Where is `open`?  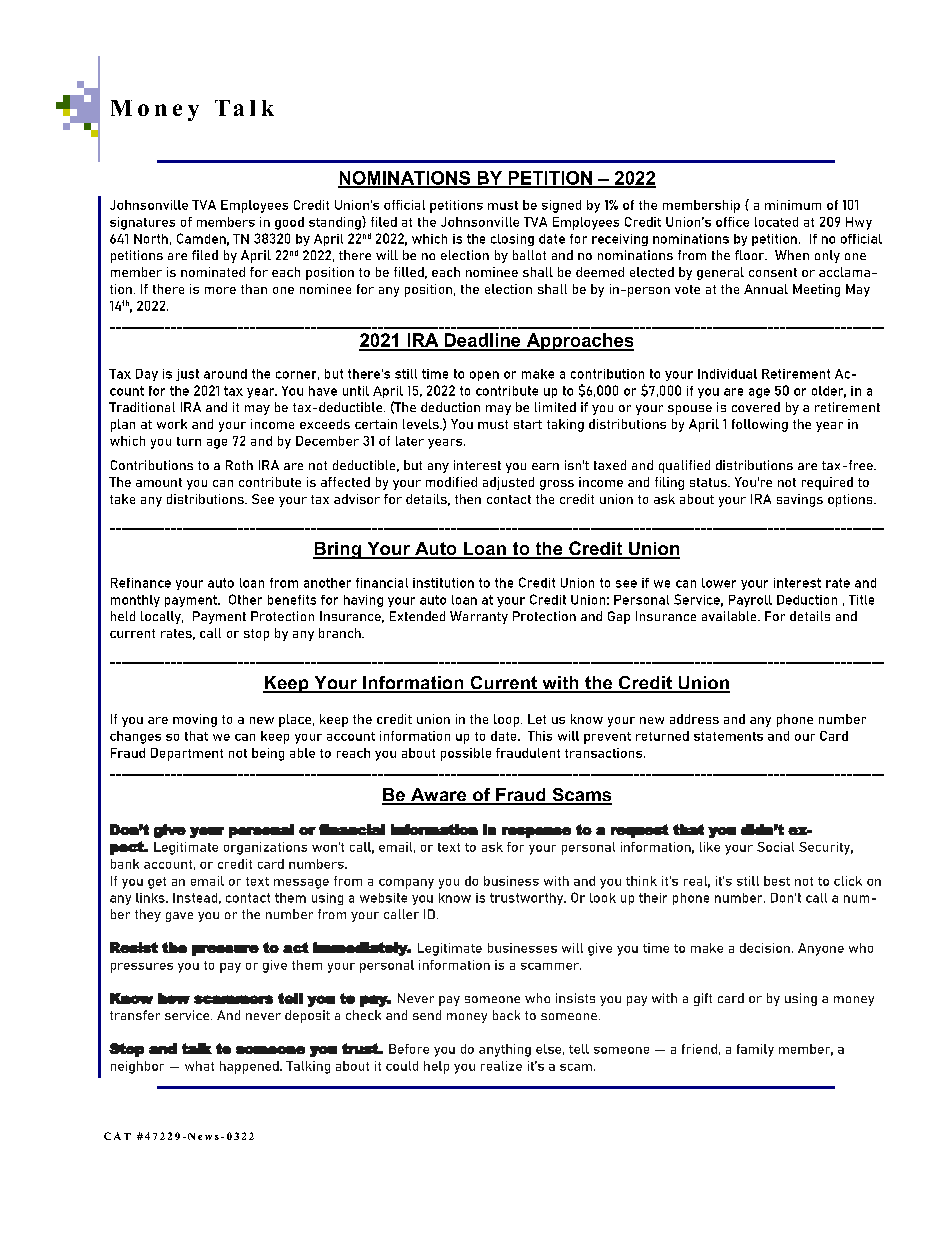 open is located at coordinates (484, 376).
